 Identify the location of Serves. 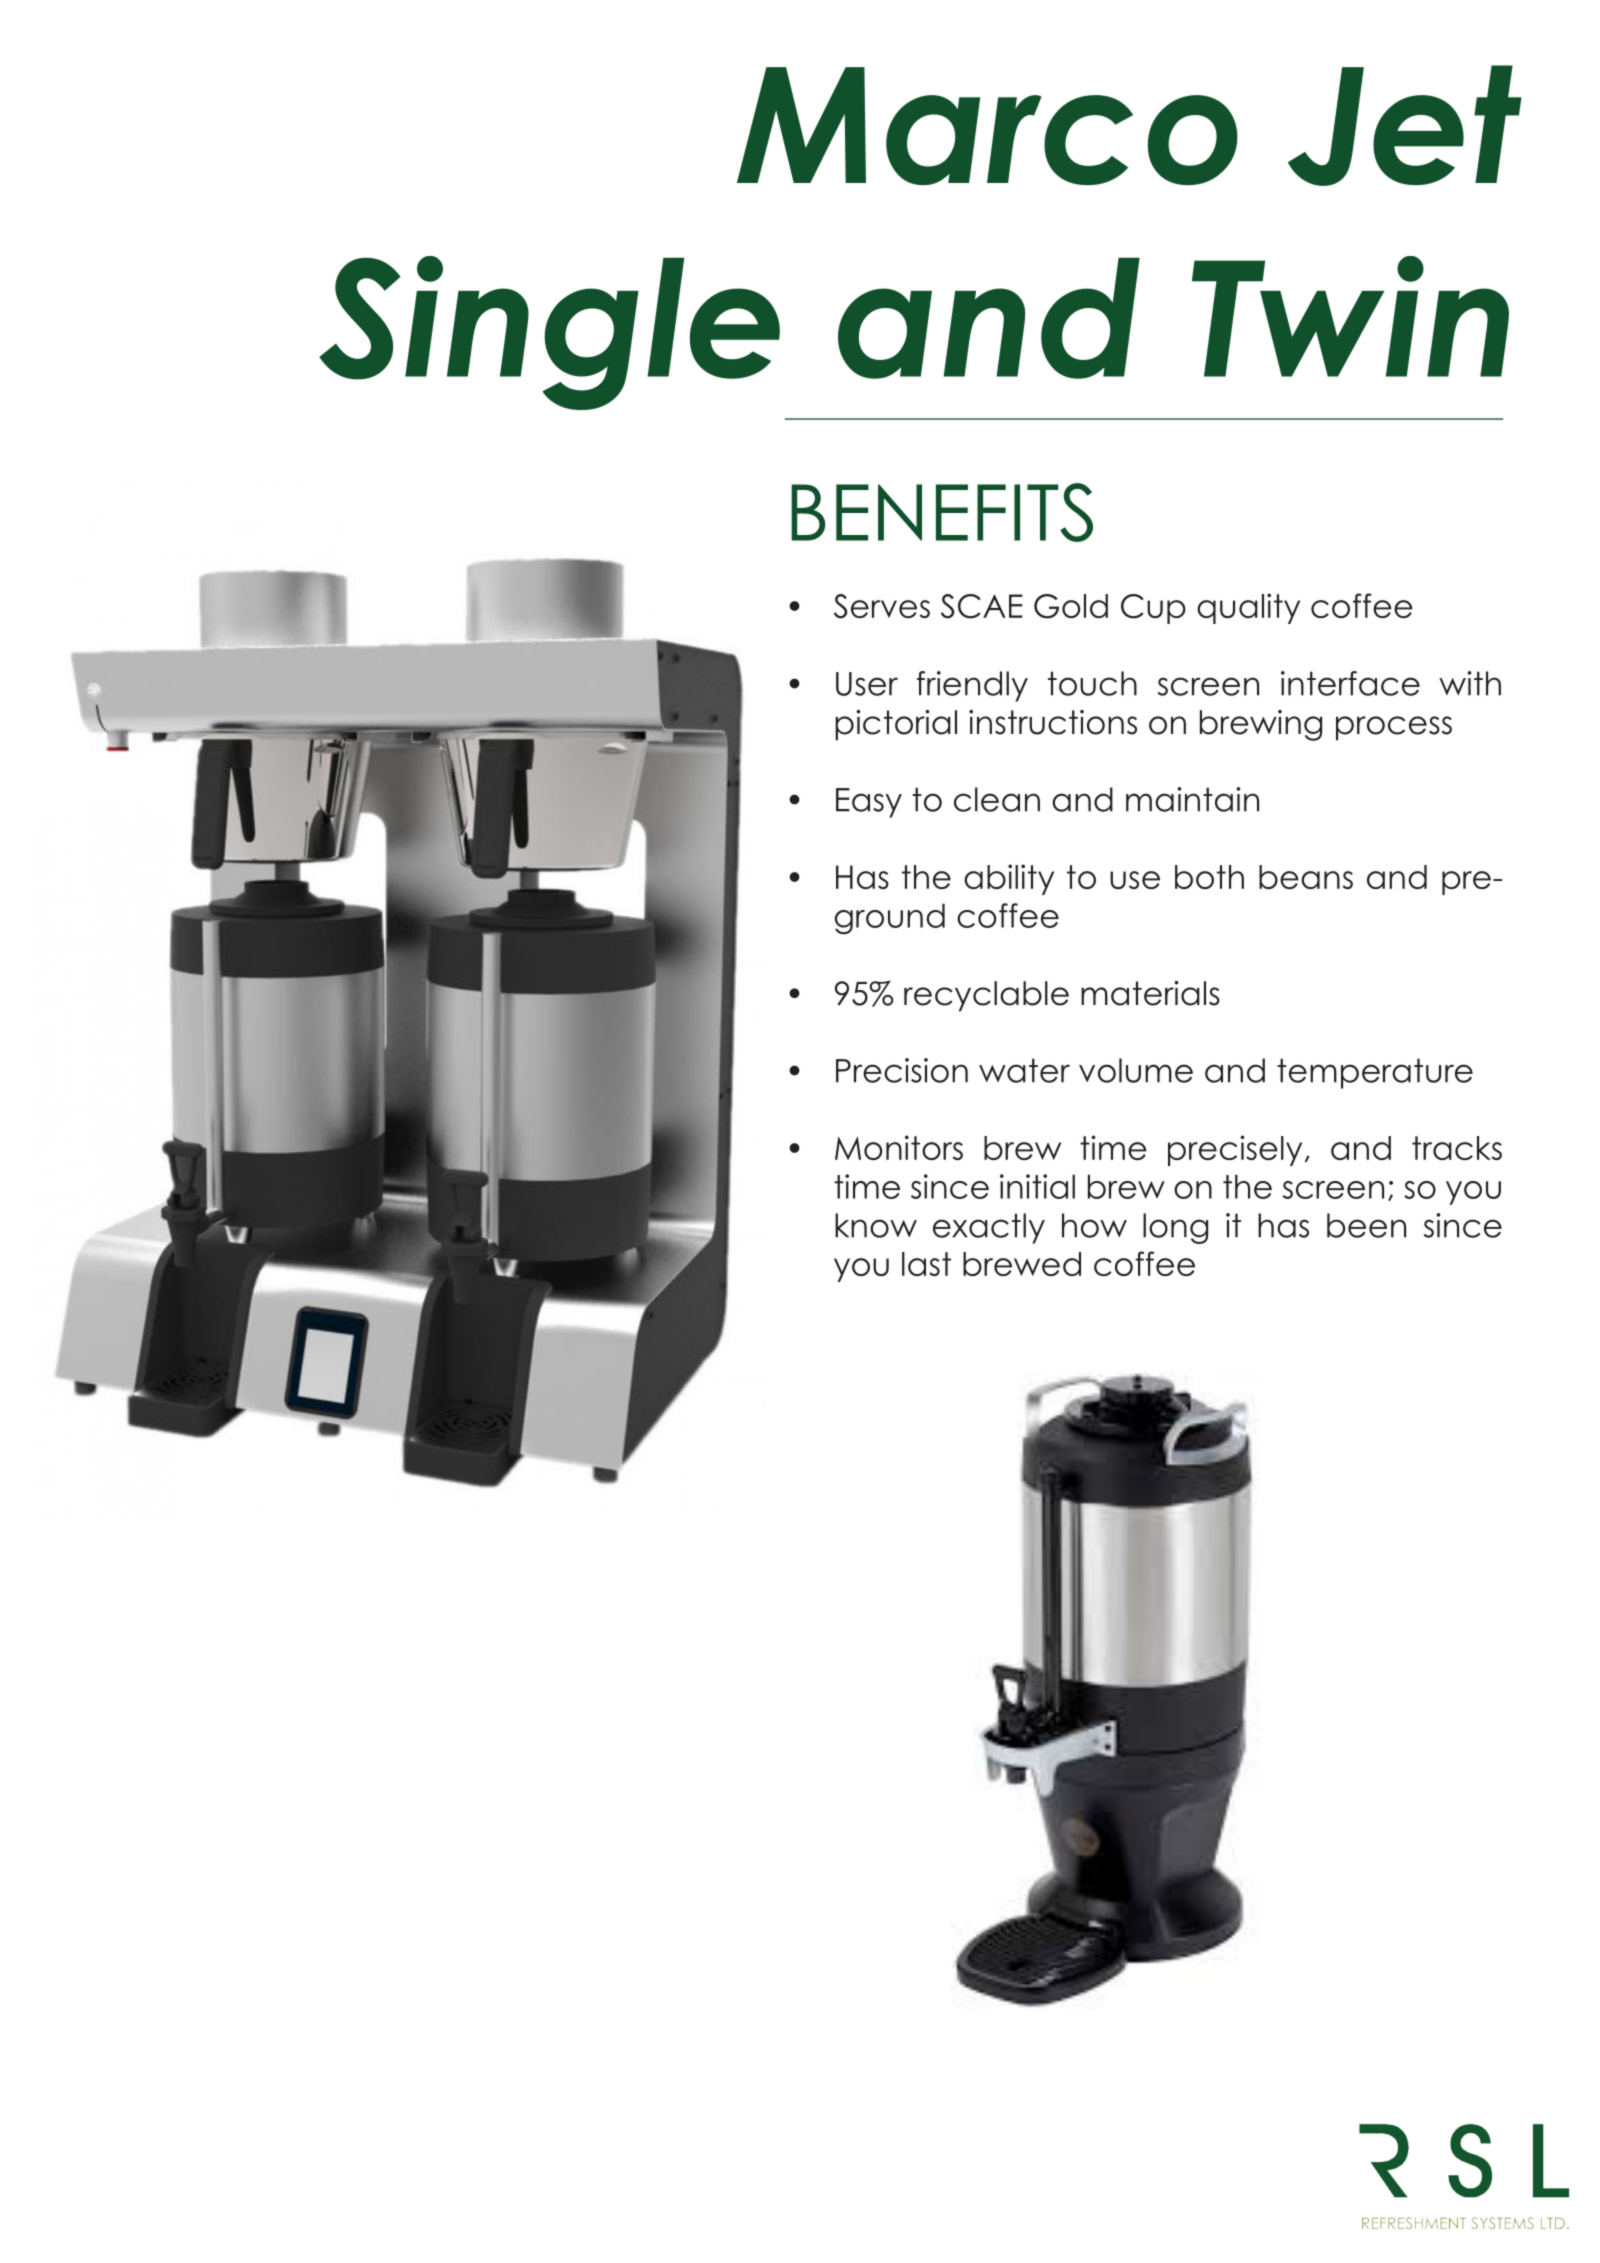
(882, 606).
